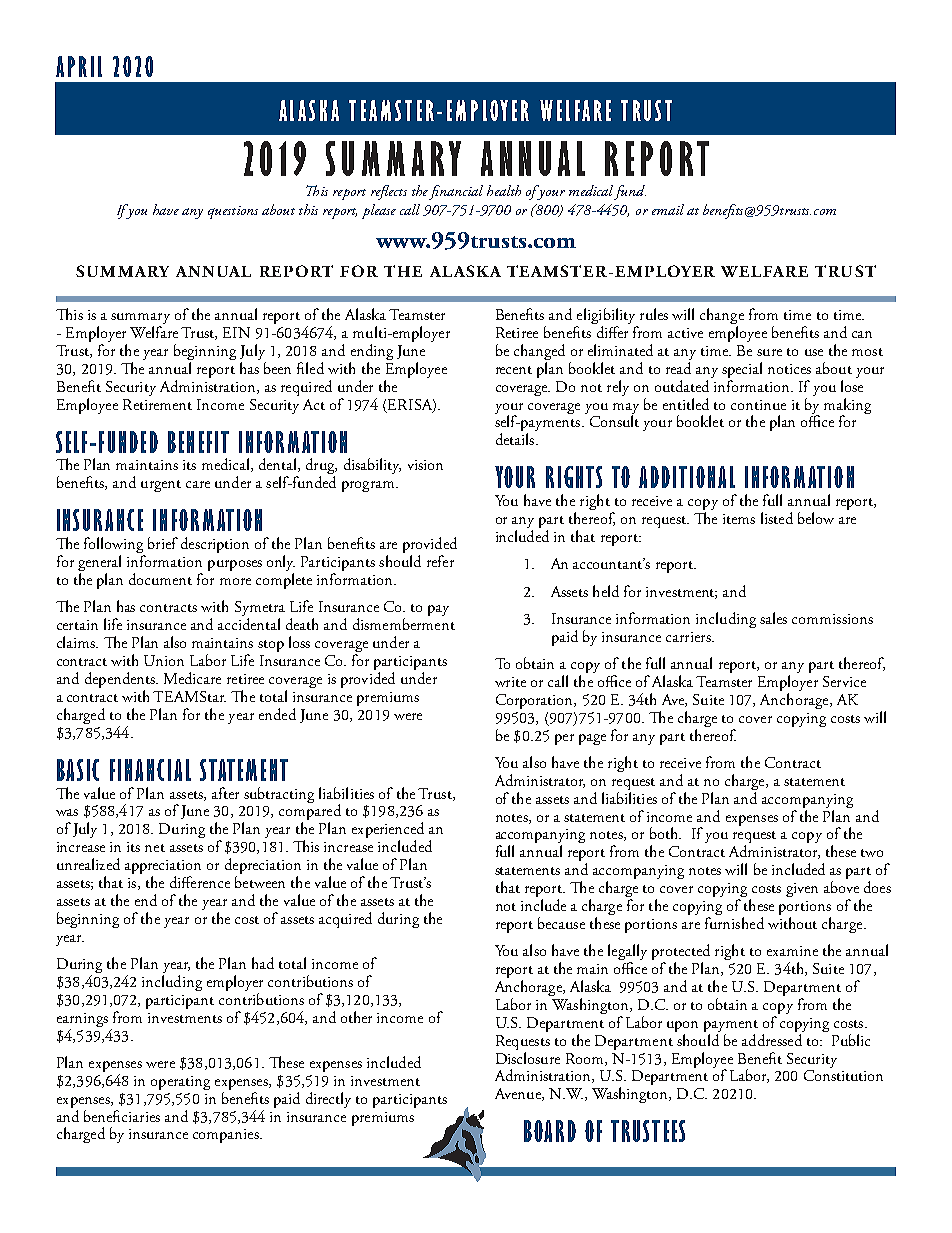 Image resolution: width=952 pixels, height=1233 pixels. I want to click on email, so click(668, 209).
